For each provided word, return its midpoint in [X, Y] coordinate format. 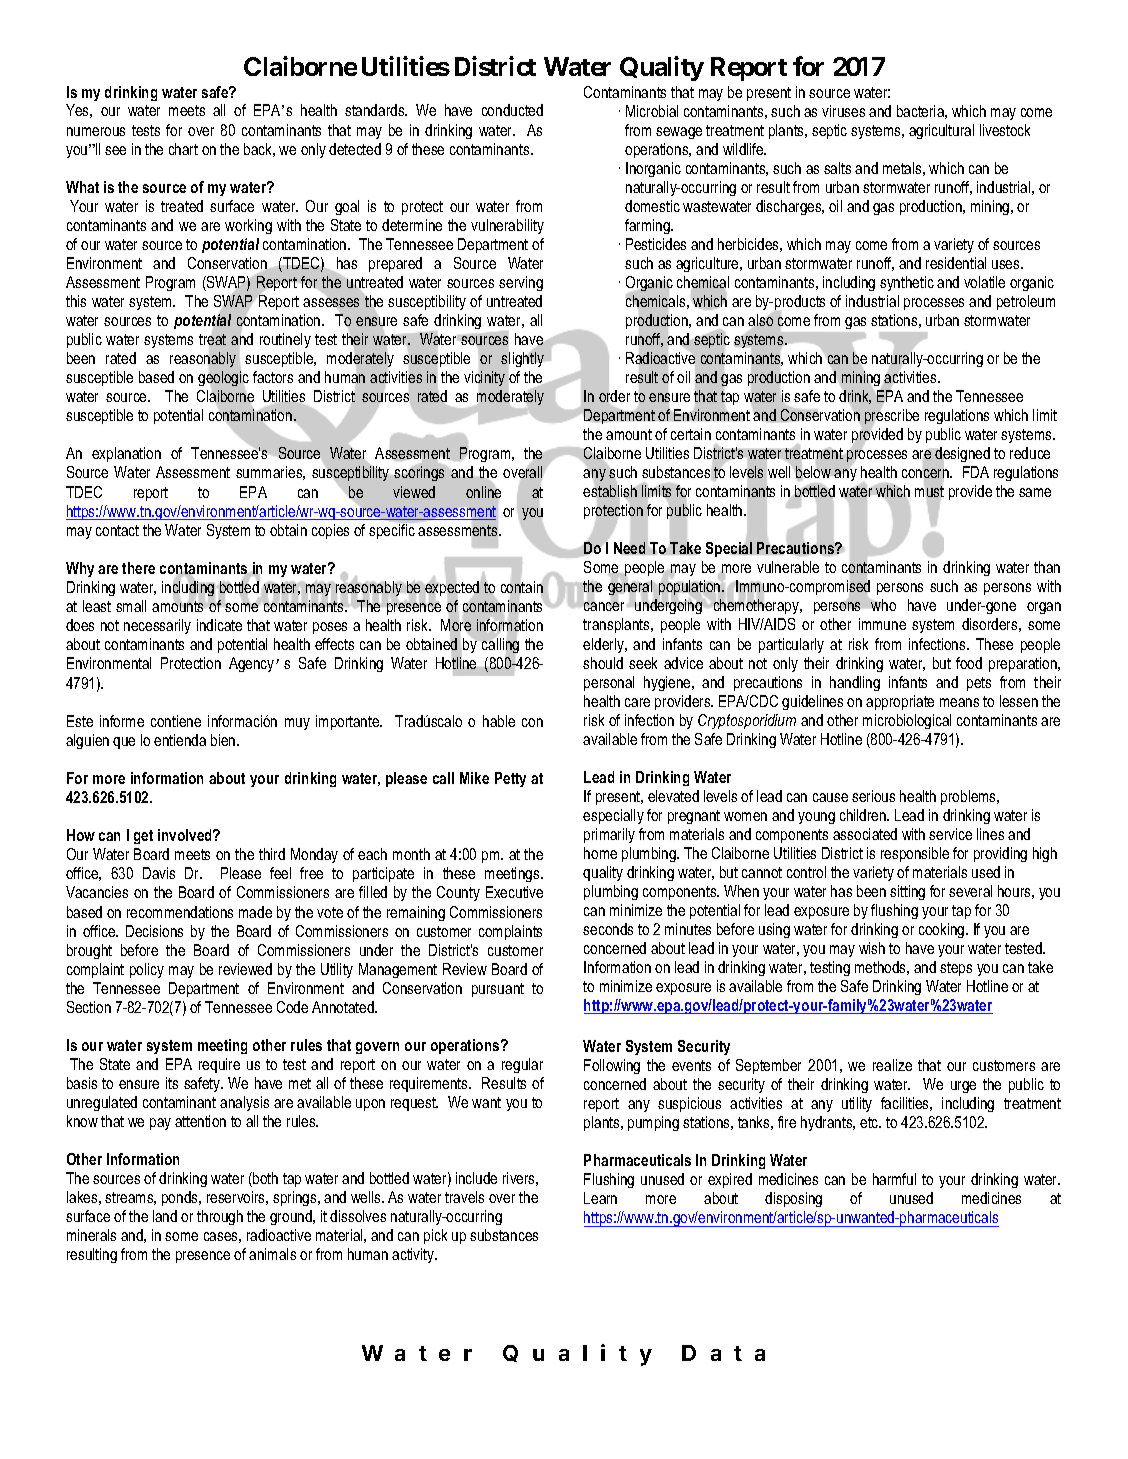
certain [691, 434]
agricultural [941, 131]
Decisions [154, 931]
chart [183, 149]
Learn [600, 1198]
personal [609, 683]
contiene [176, 721]
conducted [512, 110]
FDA [976, 472]
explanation [126, 454]
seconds [608, 929]
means [959, 702]
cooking [943, 930]
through [220, 1217]
